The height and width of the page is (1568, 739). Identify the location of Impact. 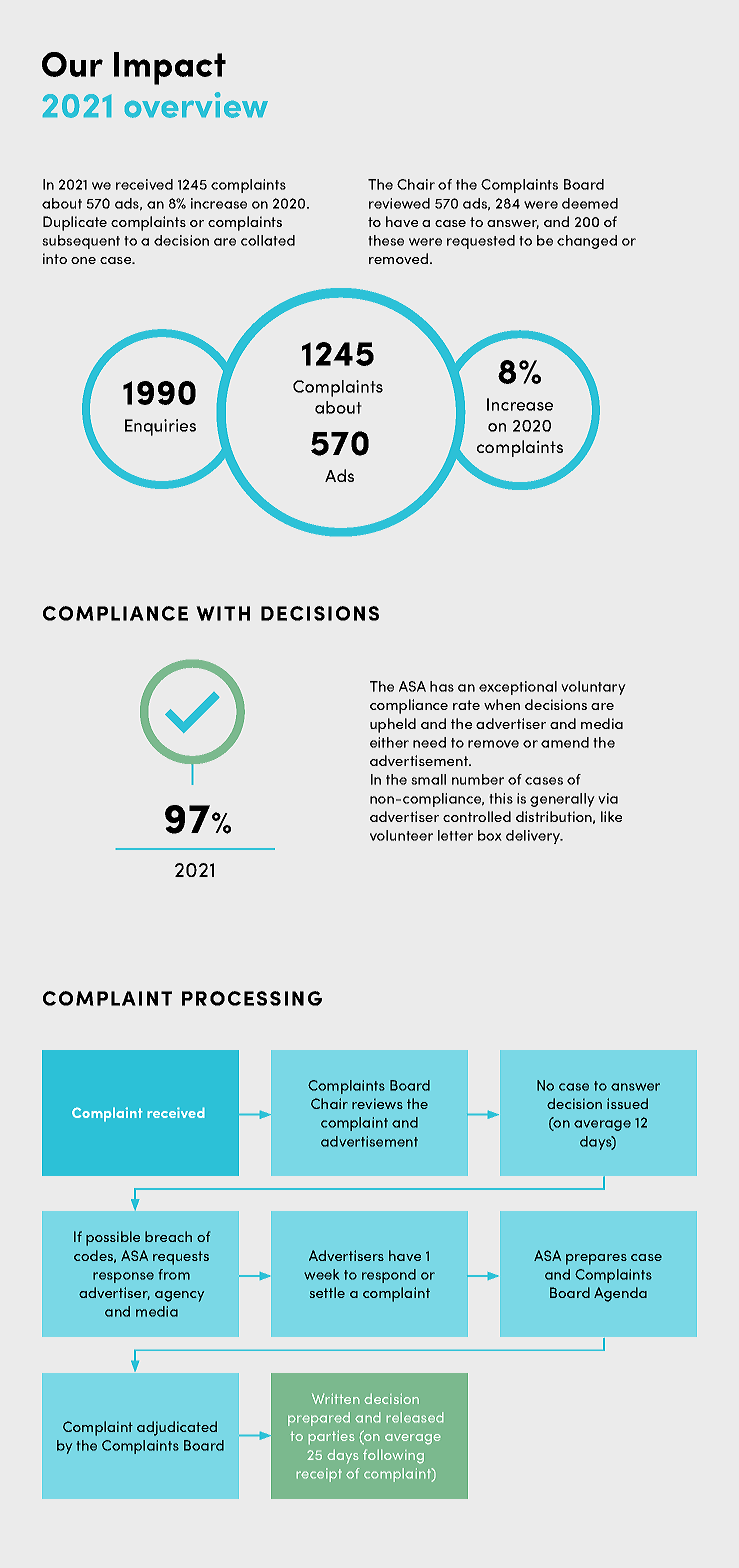
(170, 68).
